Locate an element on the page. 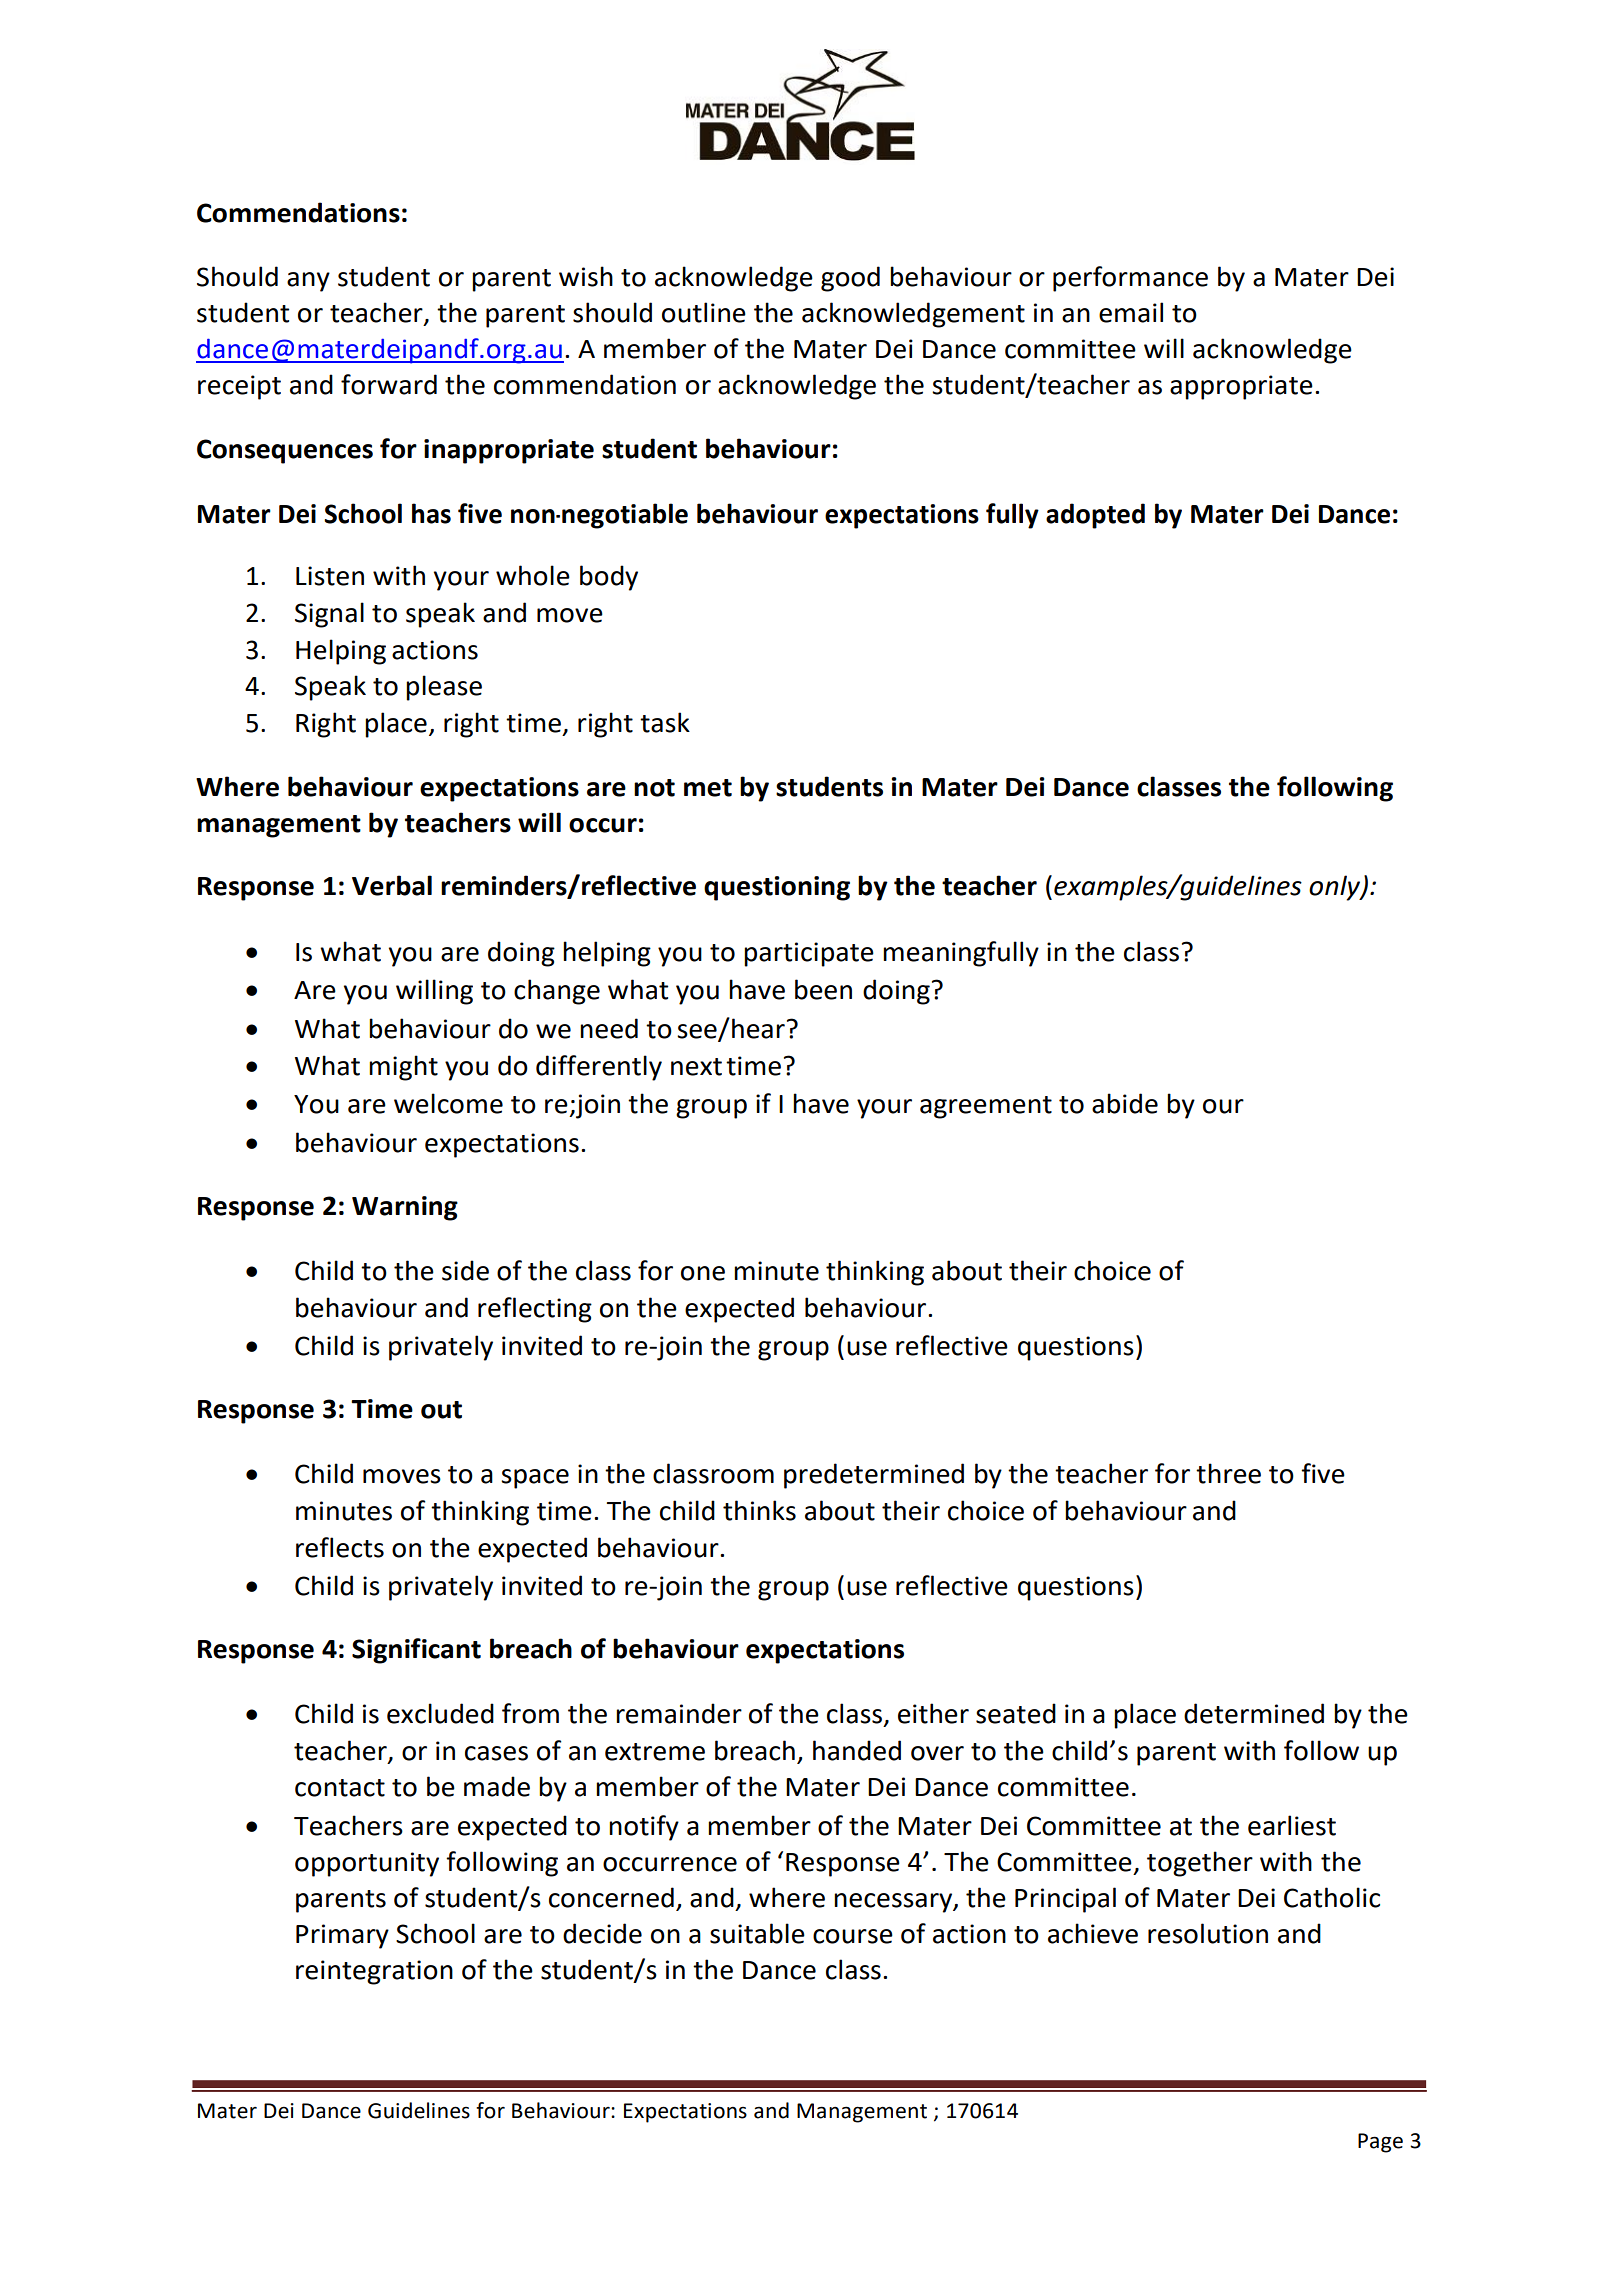 The image size is (1618, 2287). email is located at coordinates (1131, 312).
